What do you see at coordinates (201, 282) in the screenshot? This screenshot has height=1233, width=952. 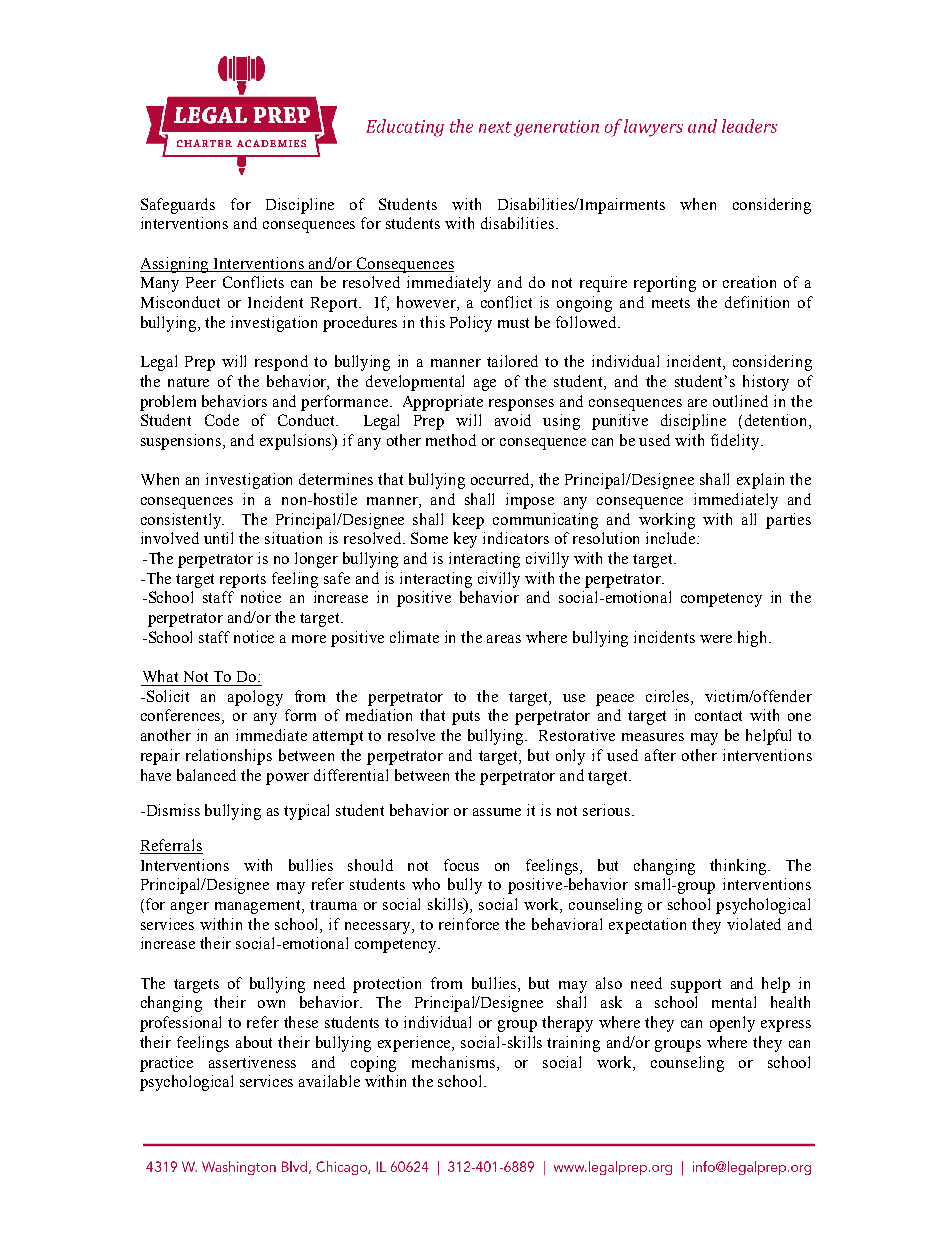 I see `Peer` at bounding box center [201, 282].
